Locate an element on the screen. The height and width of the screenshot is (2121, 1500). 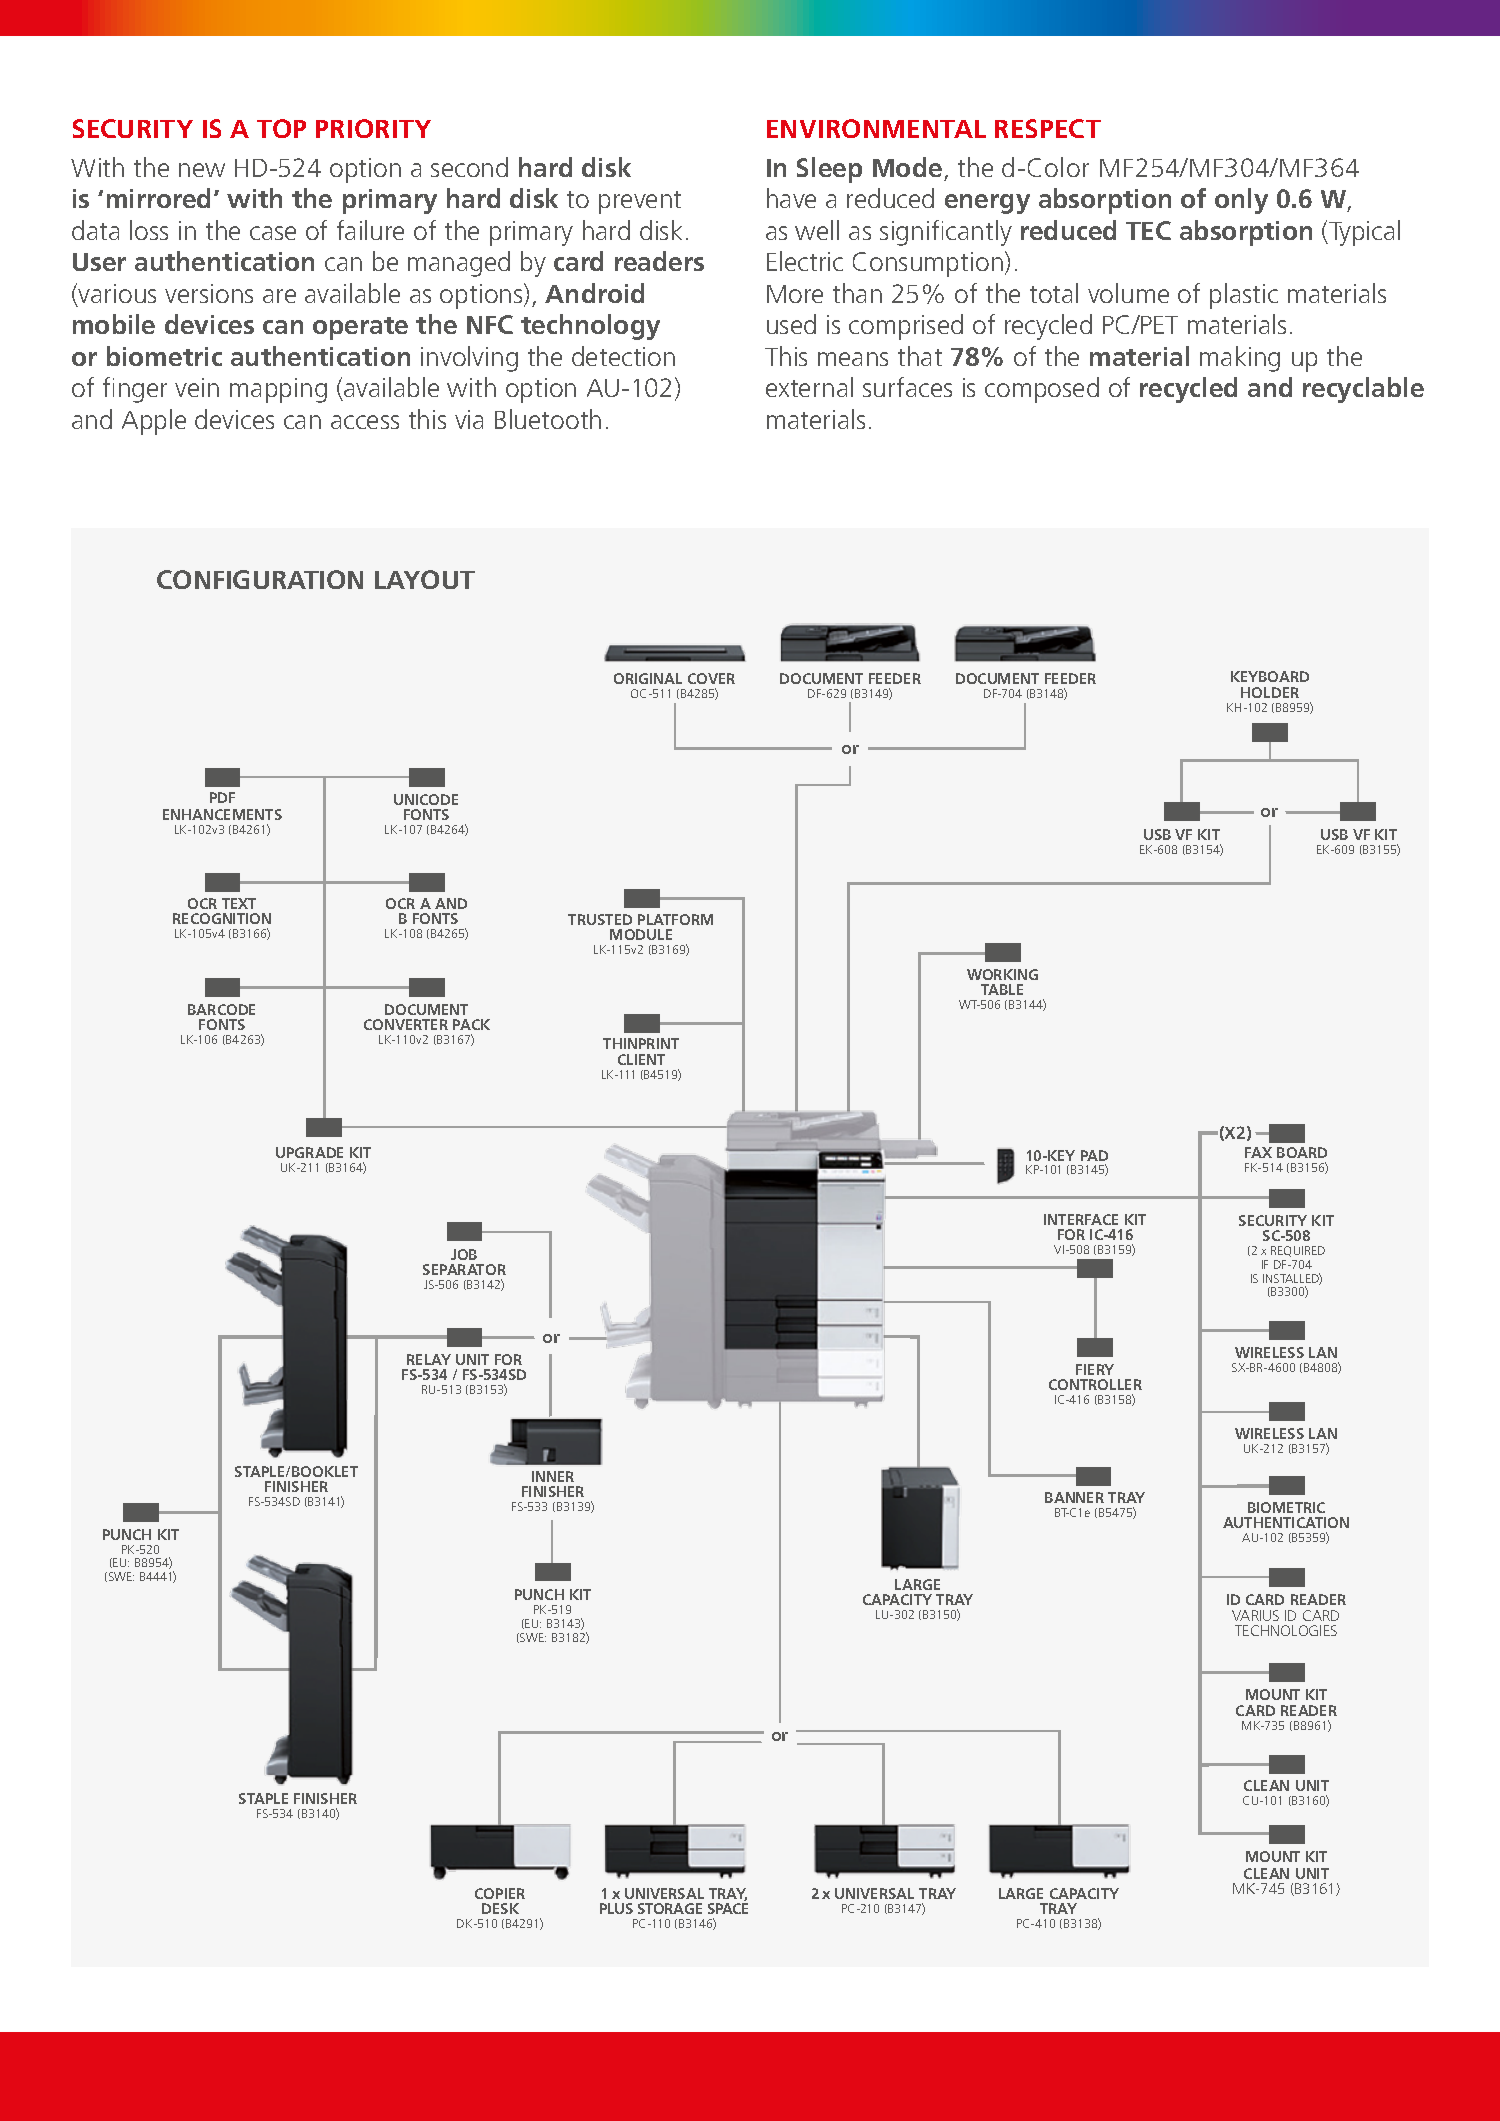
SPACE is located at coordinates (728, 1908).
